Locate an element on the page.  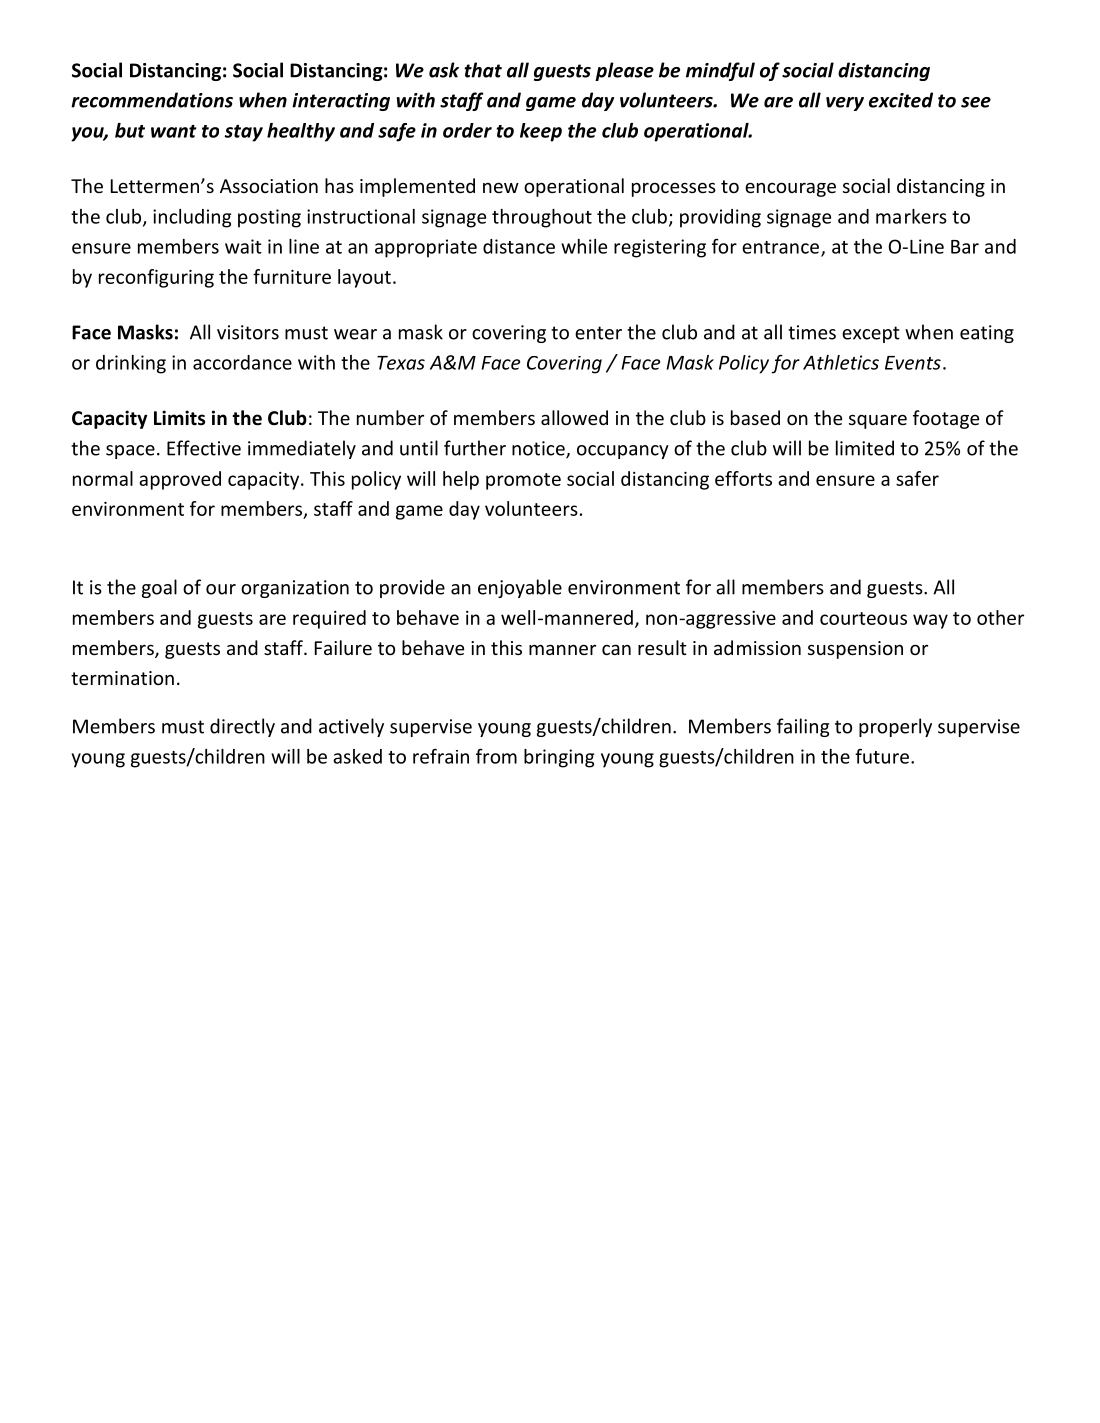
excited is located at coordinates (901, 100).
